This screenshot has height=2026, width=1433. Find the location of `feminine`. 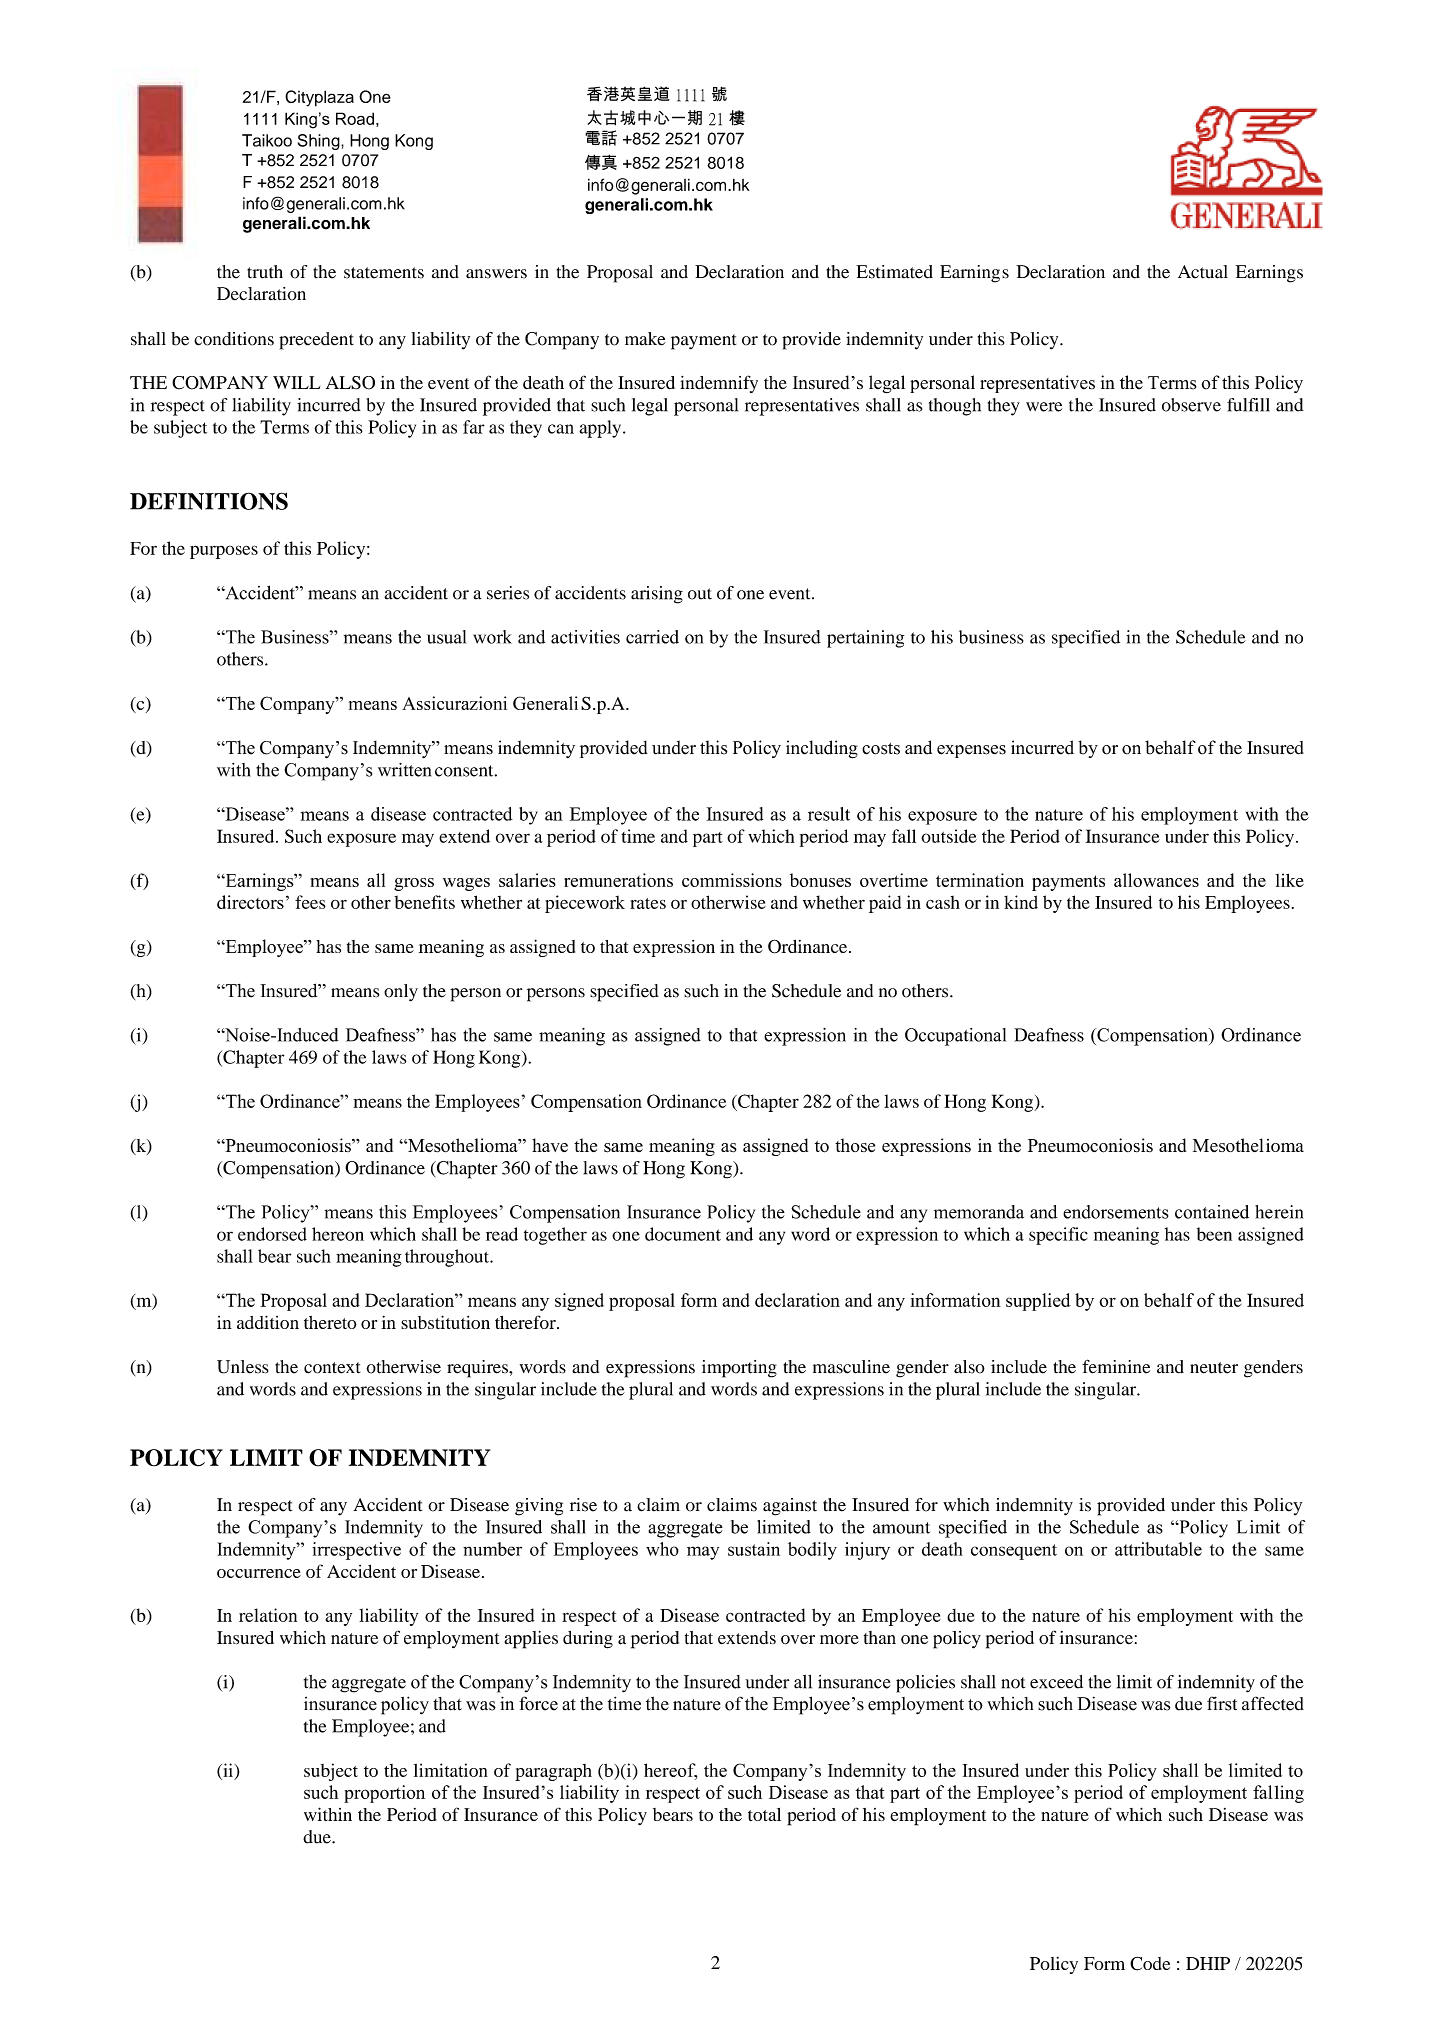

feminine is located at coordinates (1116, 1366).
